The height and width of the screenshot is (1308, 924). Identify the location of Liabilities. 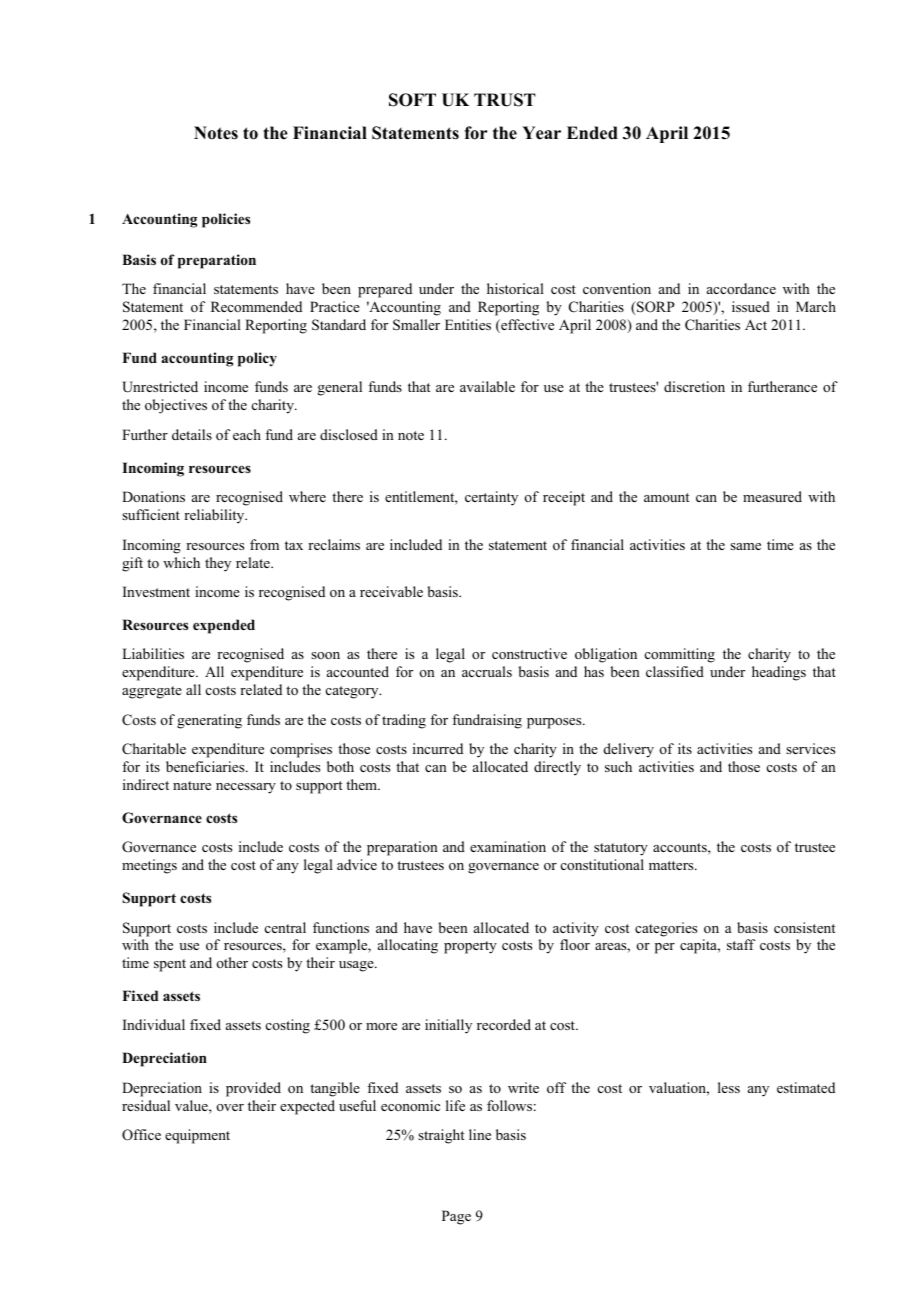
(153, 653).
